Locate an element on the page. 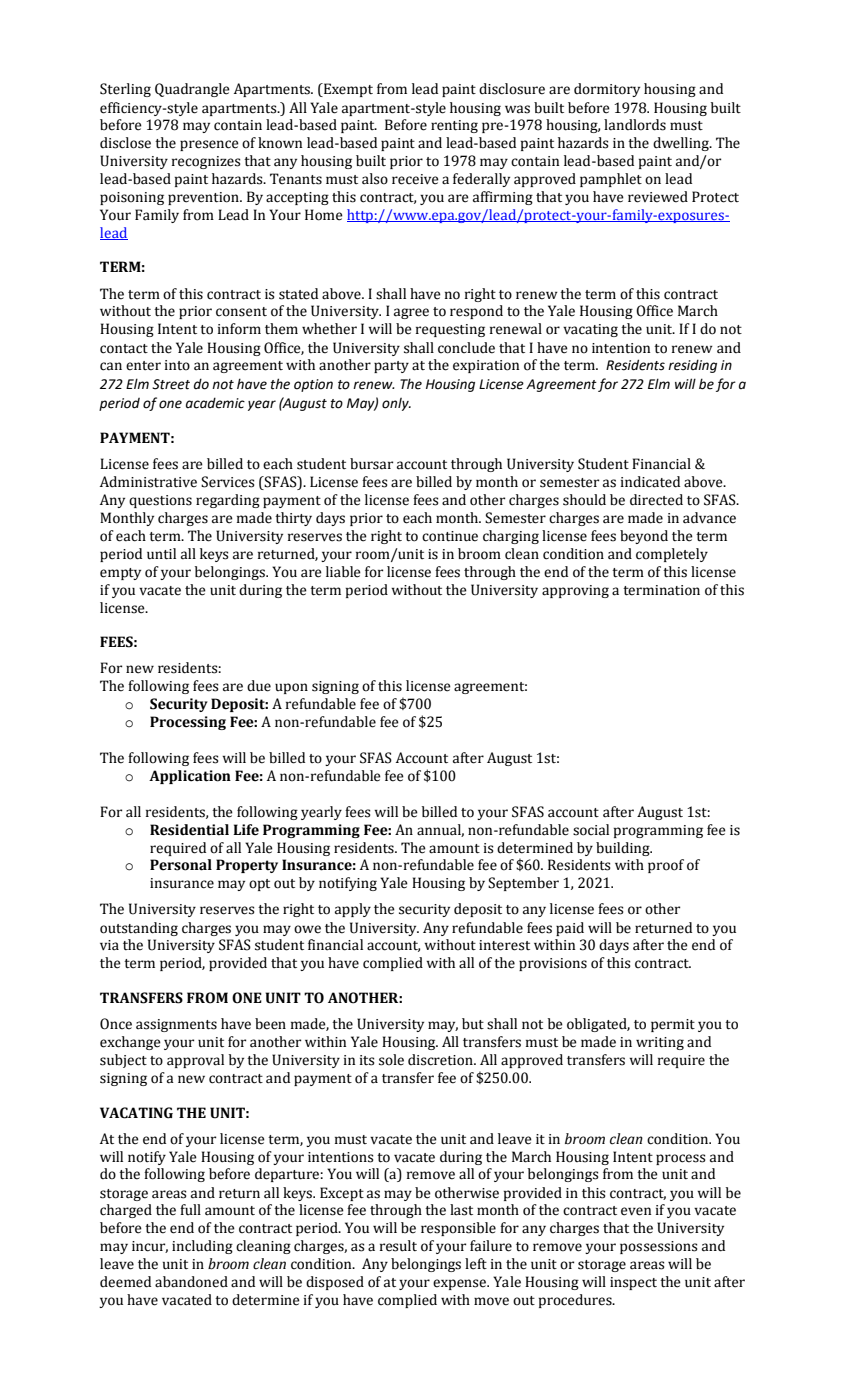 Image resolution: width=849 pixels, height=1400 pixels. Street is located at coordinates (171, 384).
